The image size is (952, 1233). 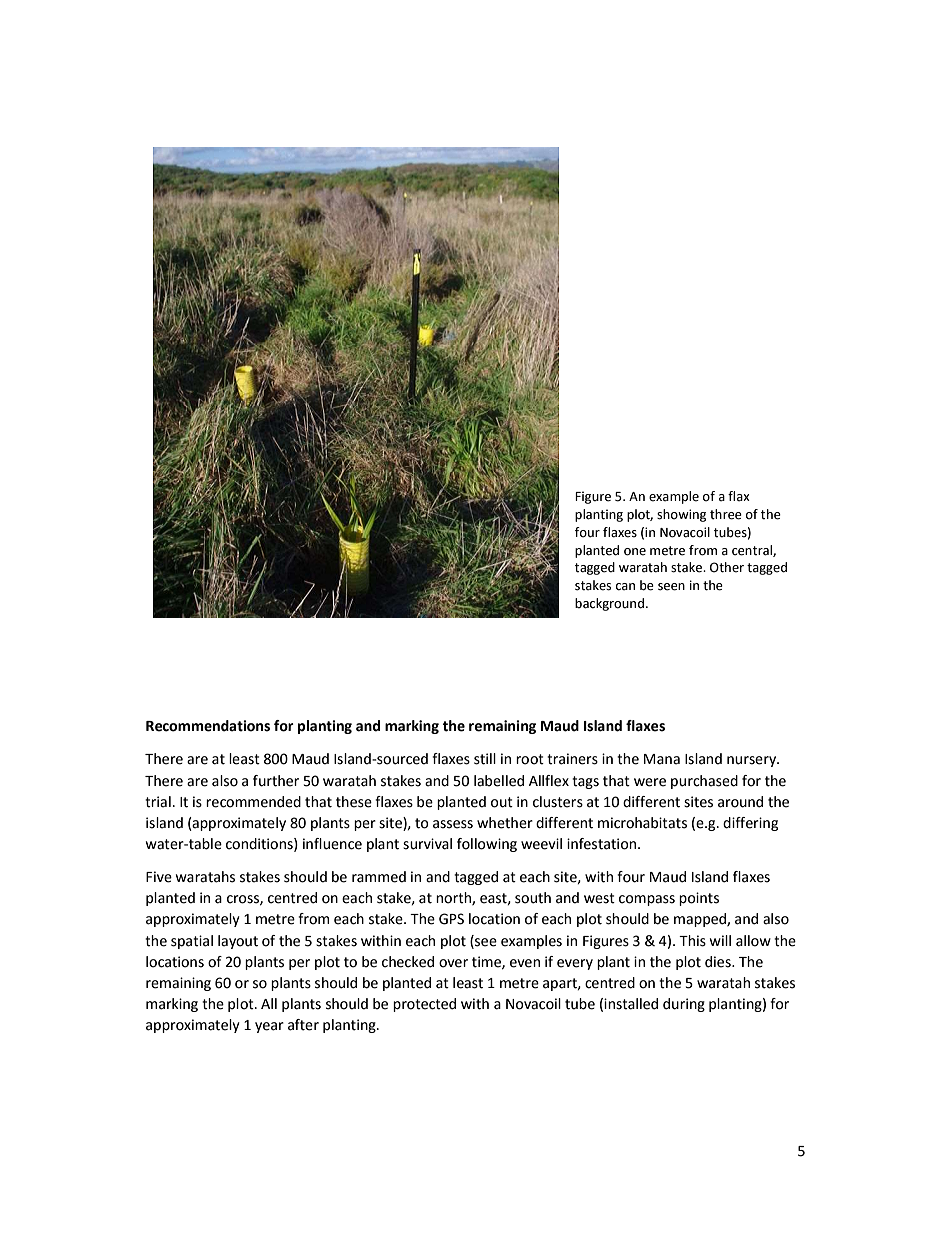 I want to click on showing, so click(x=681, y=515).
